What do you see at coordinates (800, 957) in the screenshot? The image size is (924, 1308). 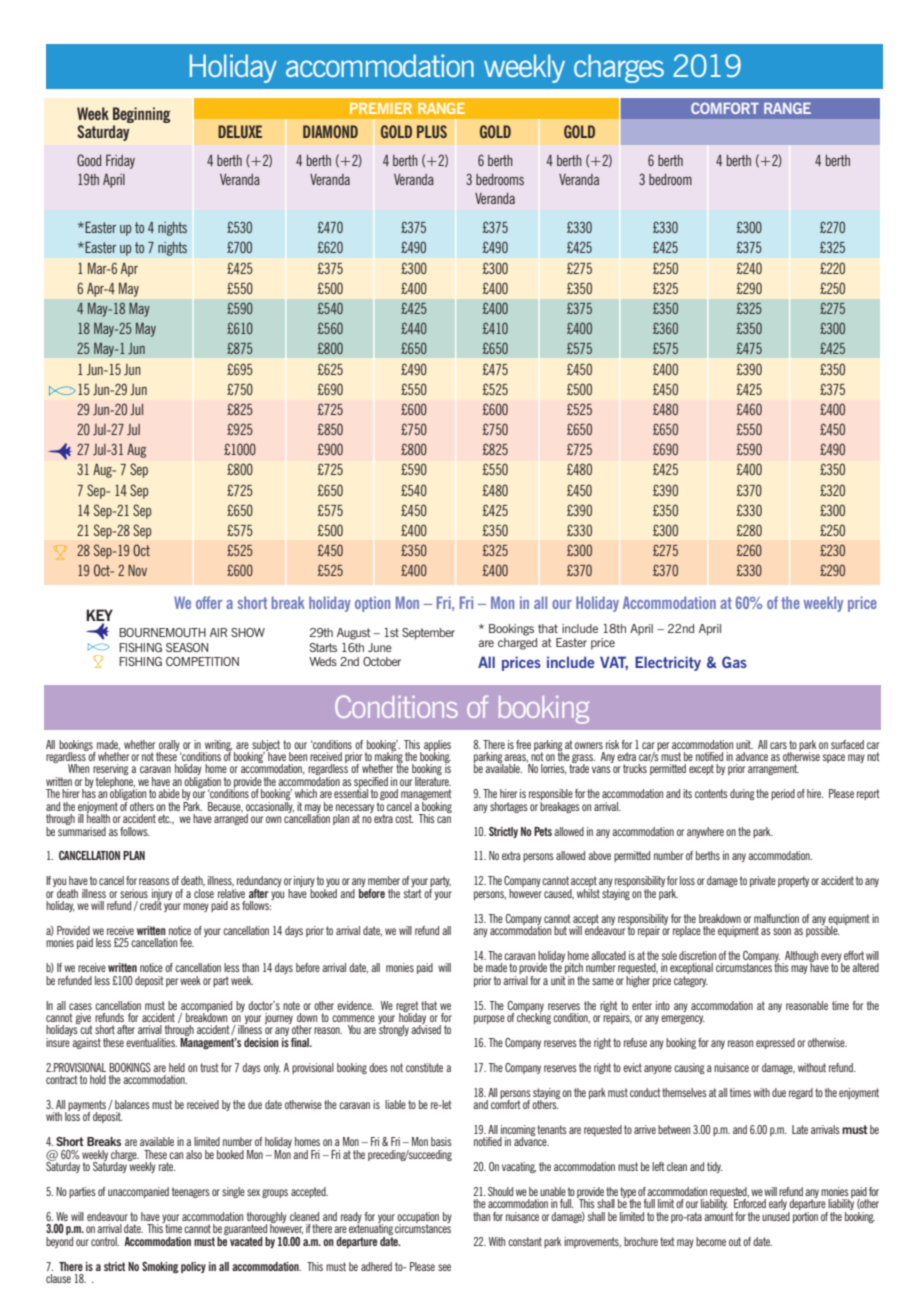 I see `Although` at bounding box center [800, 957].
